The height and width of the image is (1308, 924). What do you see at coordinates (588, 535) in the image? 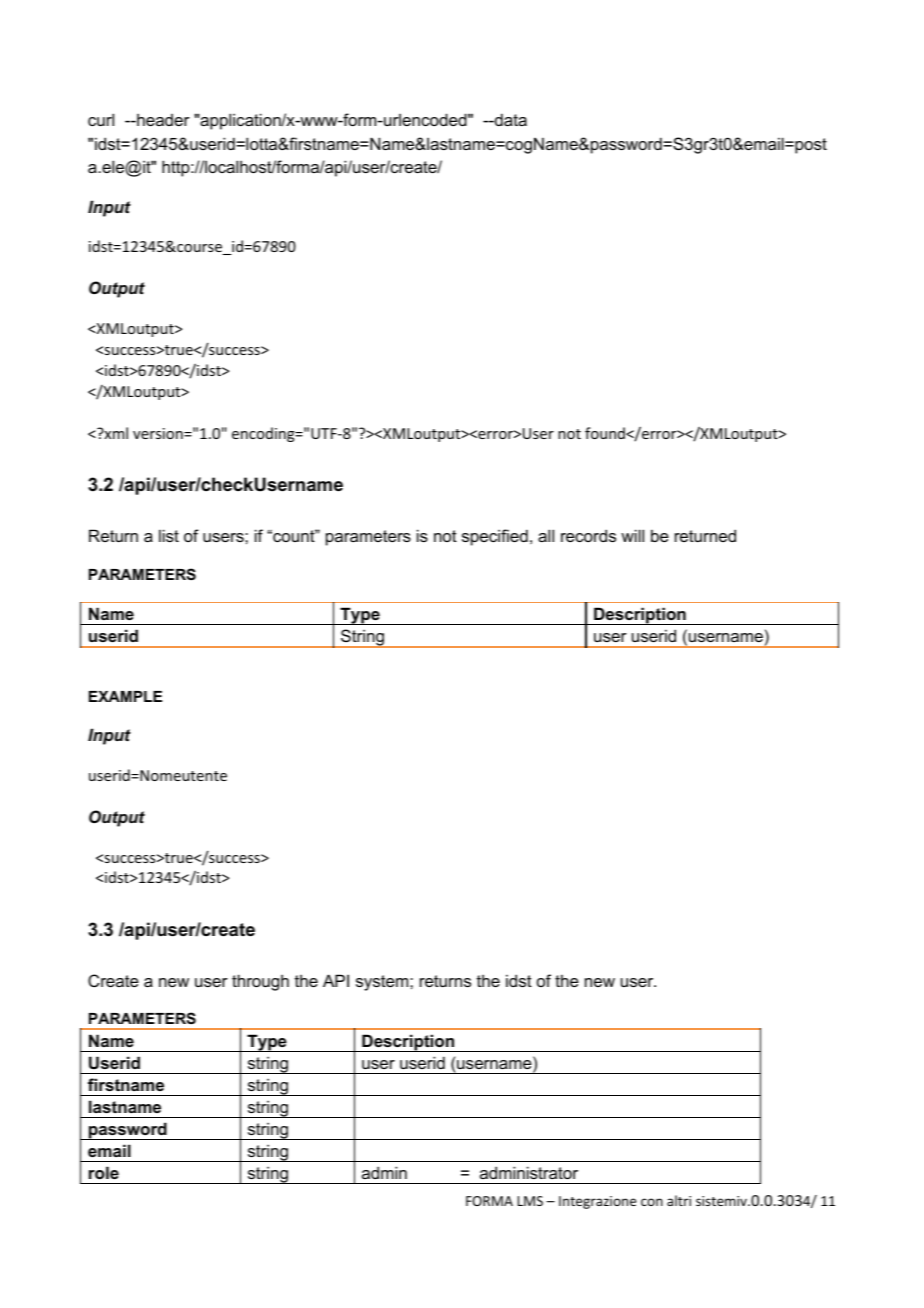
I see `records` at bounding box center [588, 535].
